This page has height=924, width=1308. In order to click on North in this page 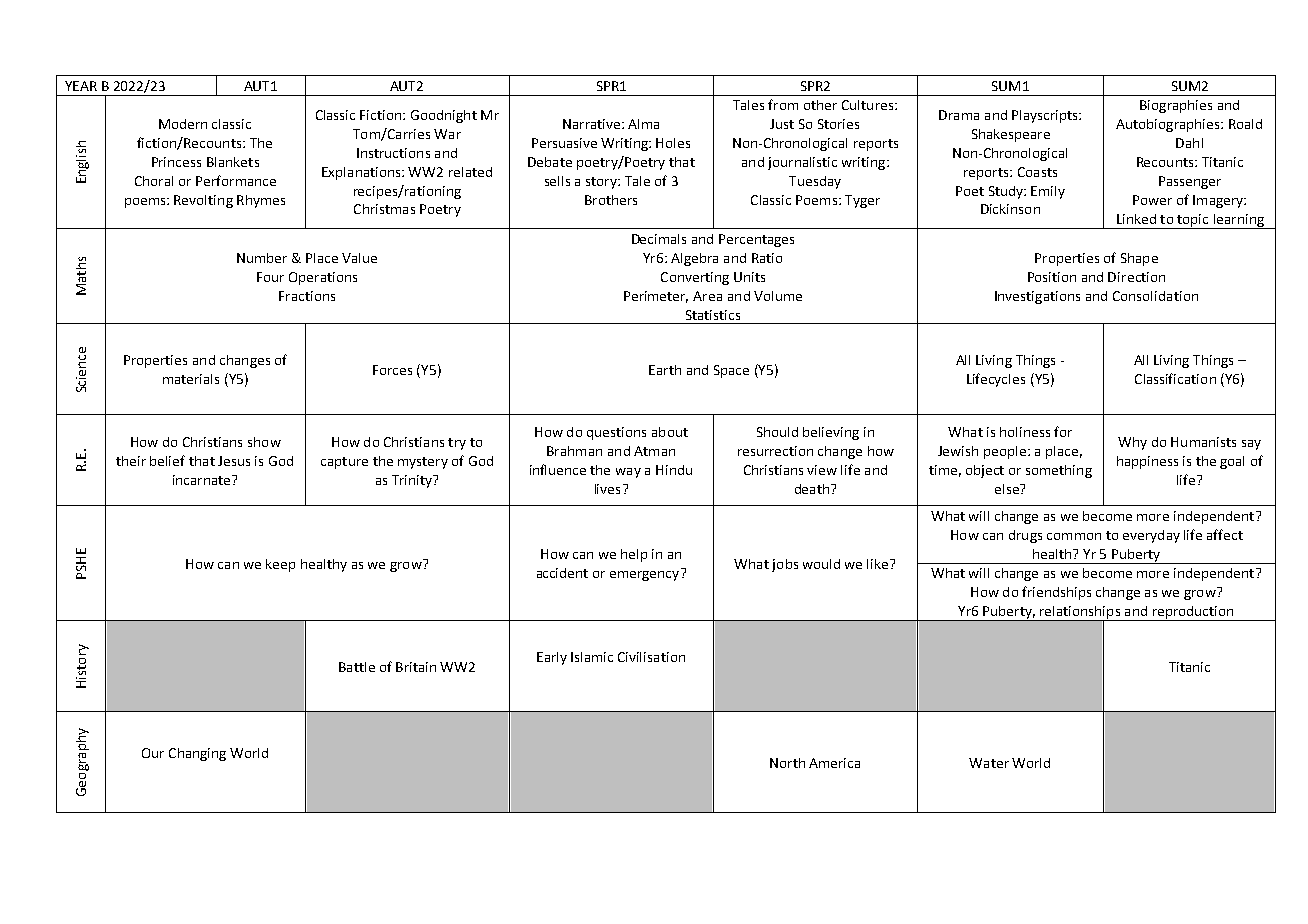, I will do `click(787, 763)`.
